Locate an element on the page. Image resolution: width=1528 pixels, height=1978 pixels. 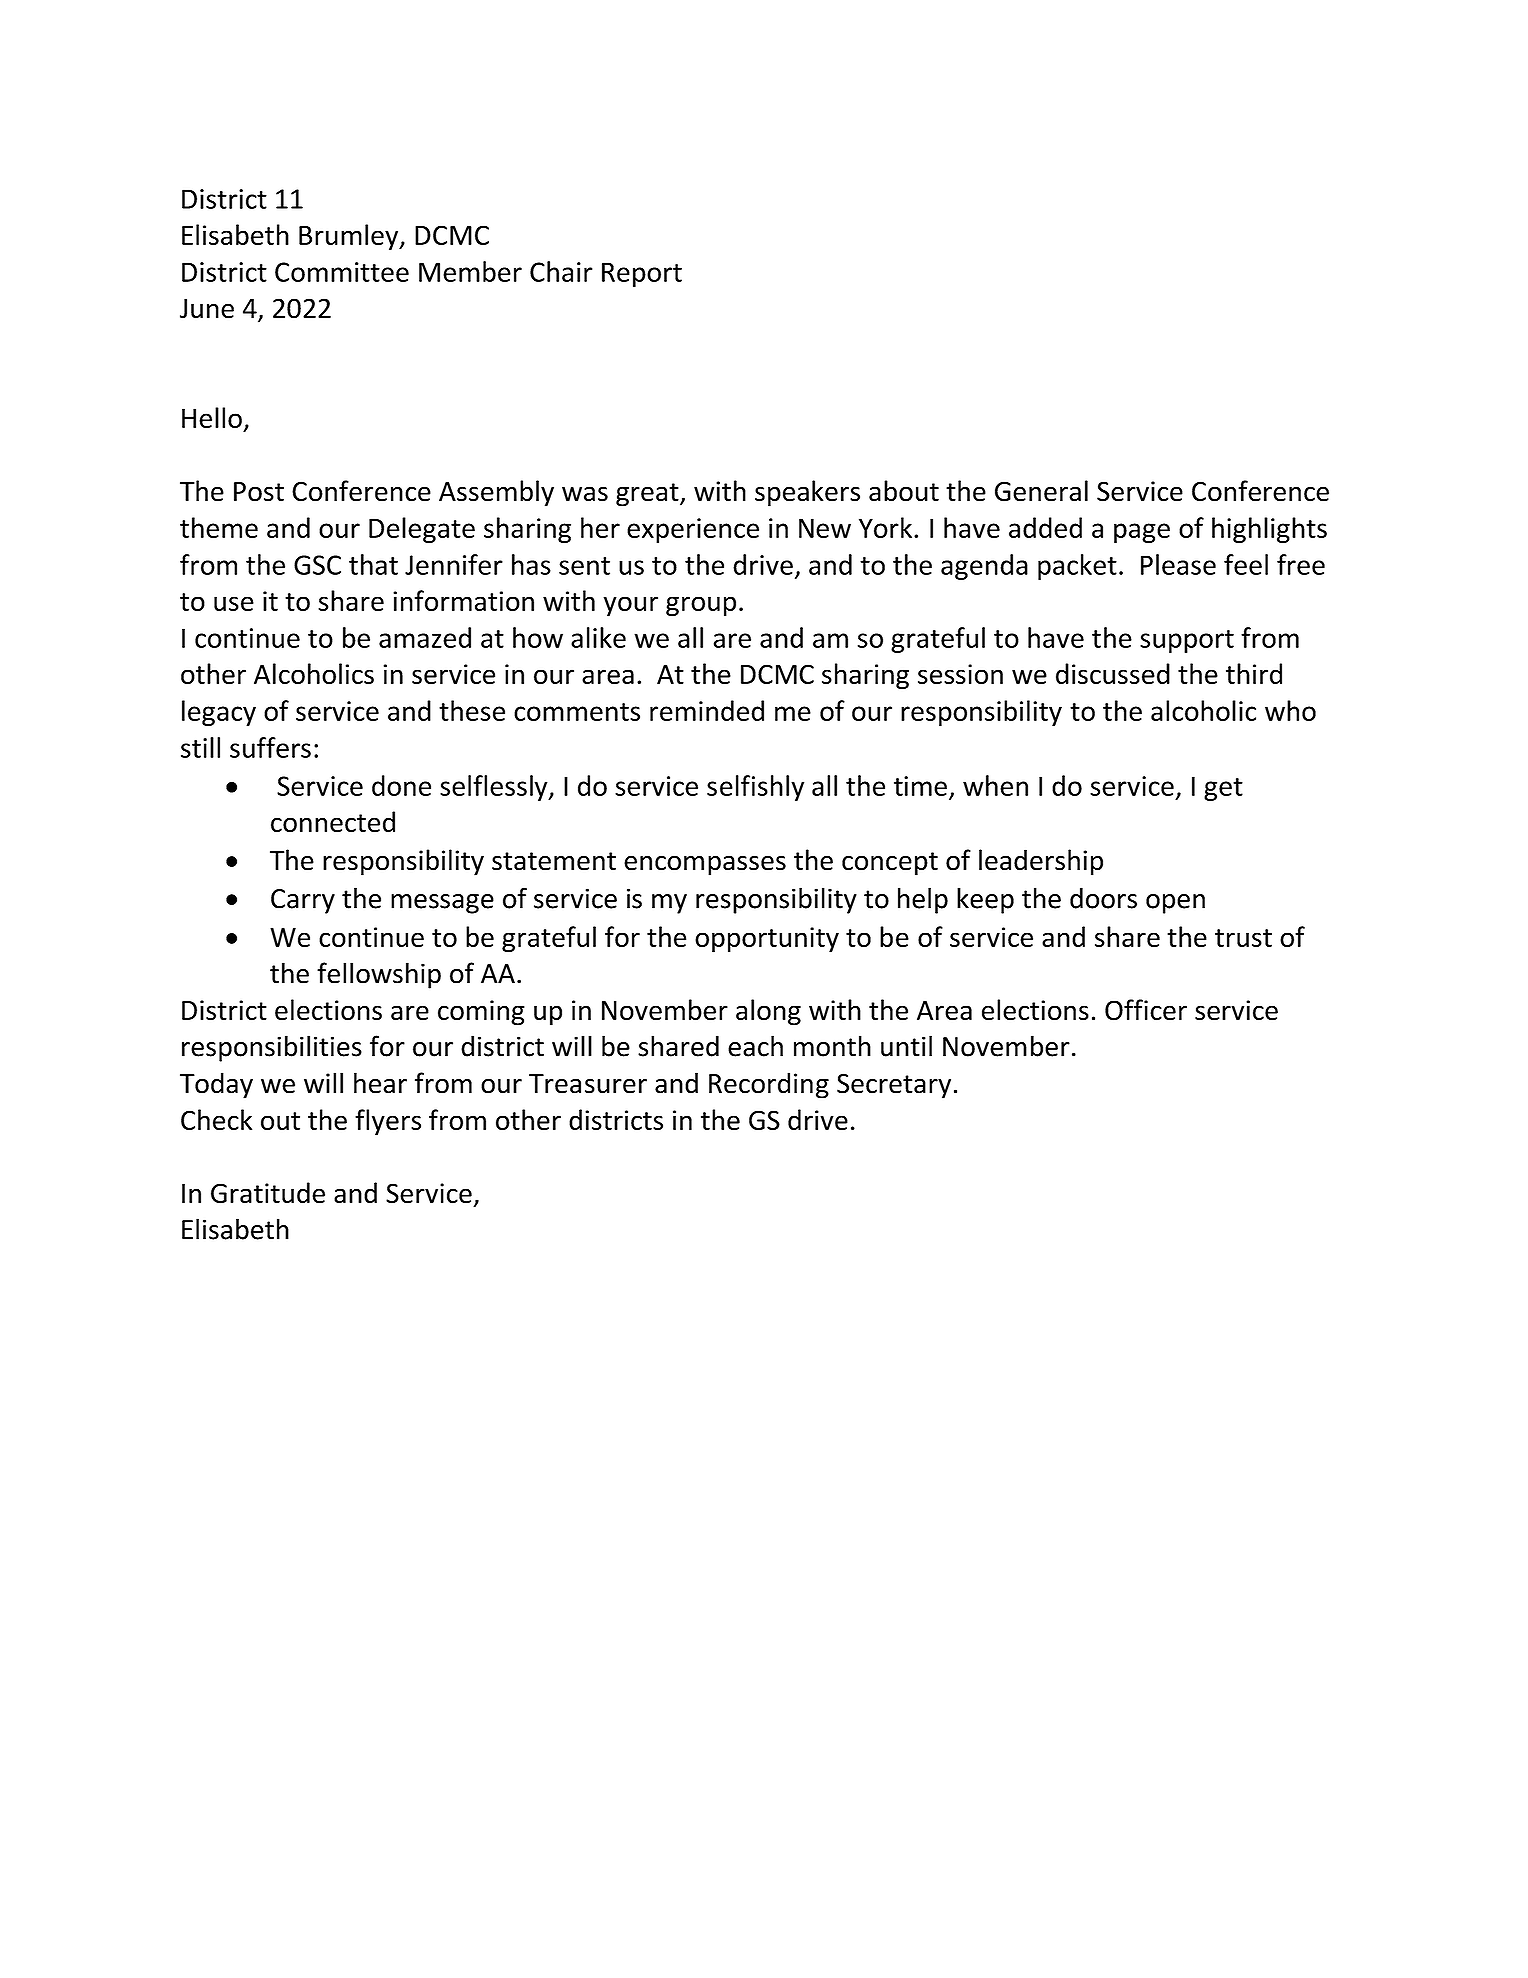
GSC is located at coordinates (317, 565).
